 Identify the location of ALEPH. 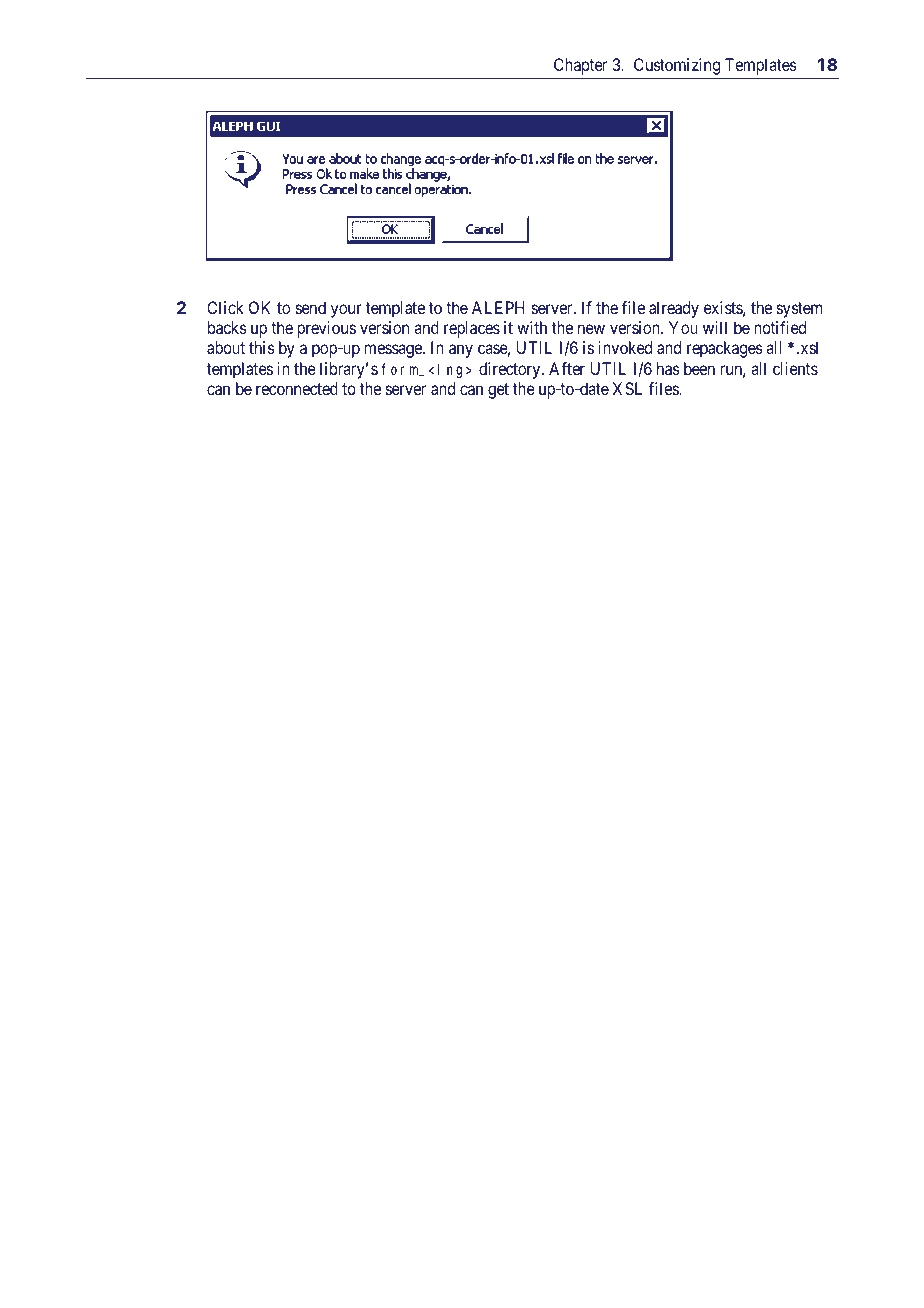
(498, 307).
